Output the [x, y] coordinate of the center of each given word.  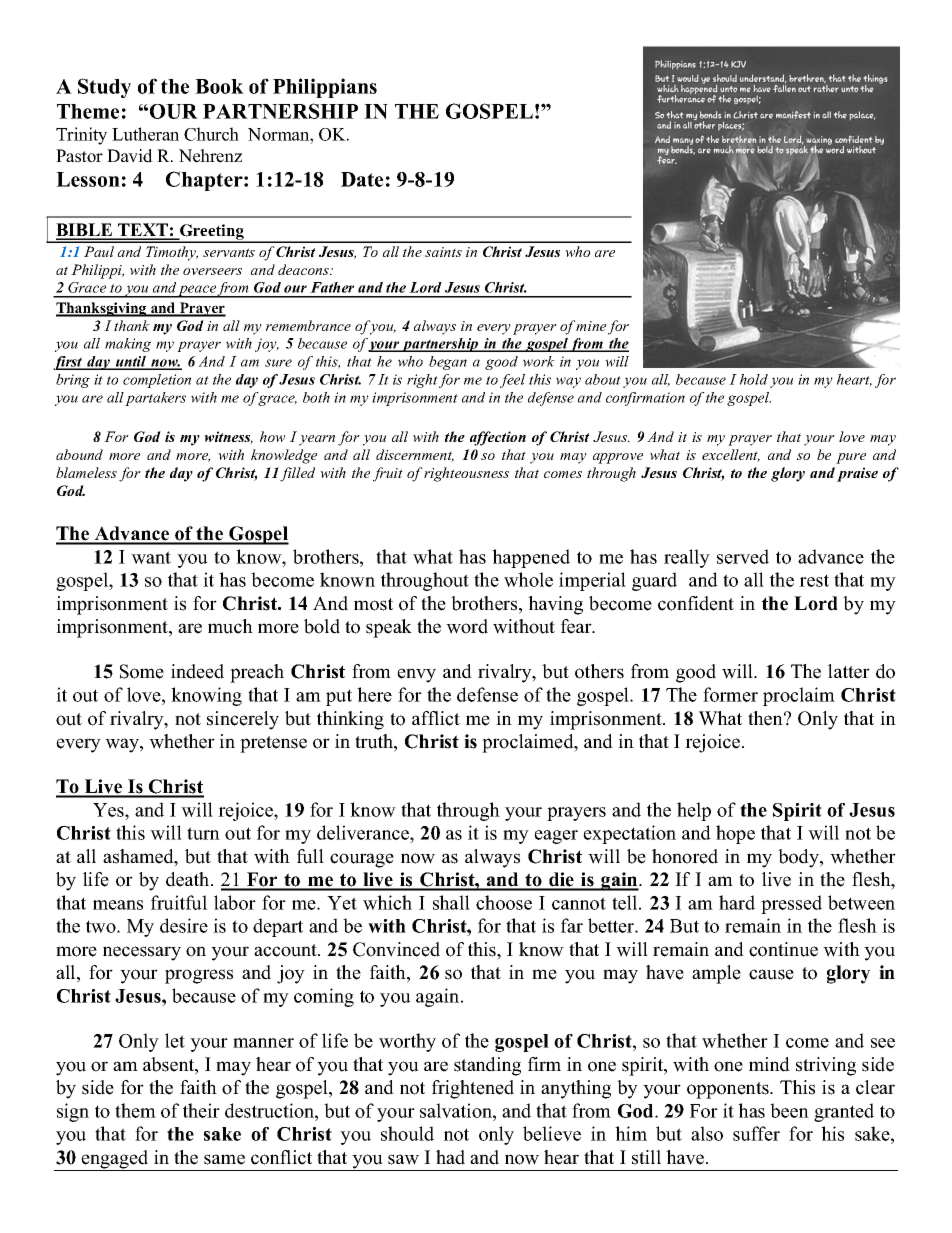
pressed [791, 904]
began [448, 363]
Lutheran [145, 134]
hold [754, 379]
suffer [756, 1133]
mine [591, 326]
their [201, 1110]
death [189, 879]
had [450, 1157]
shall [451, 902]
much [230, 626]
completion [157, 381]
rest [814, 580]
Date [362, 179]
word [467, 626]
